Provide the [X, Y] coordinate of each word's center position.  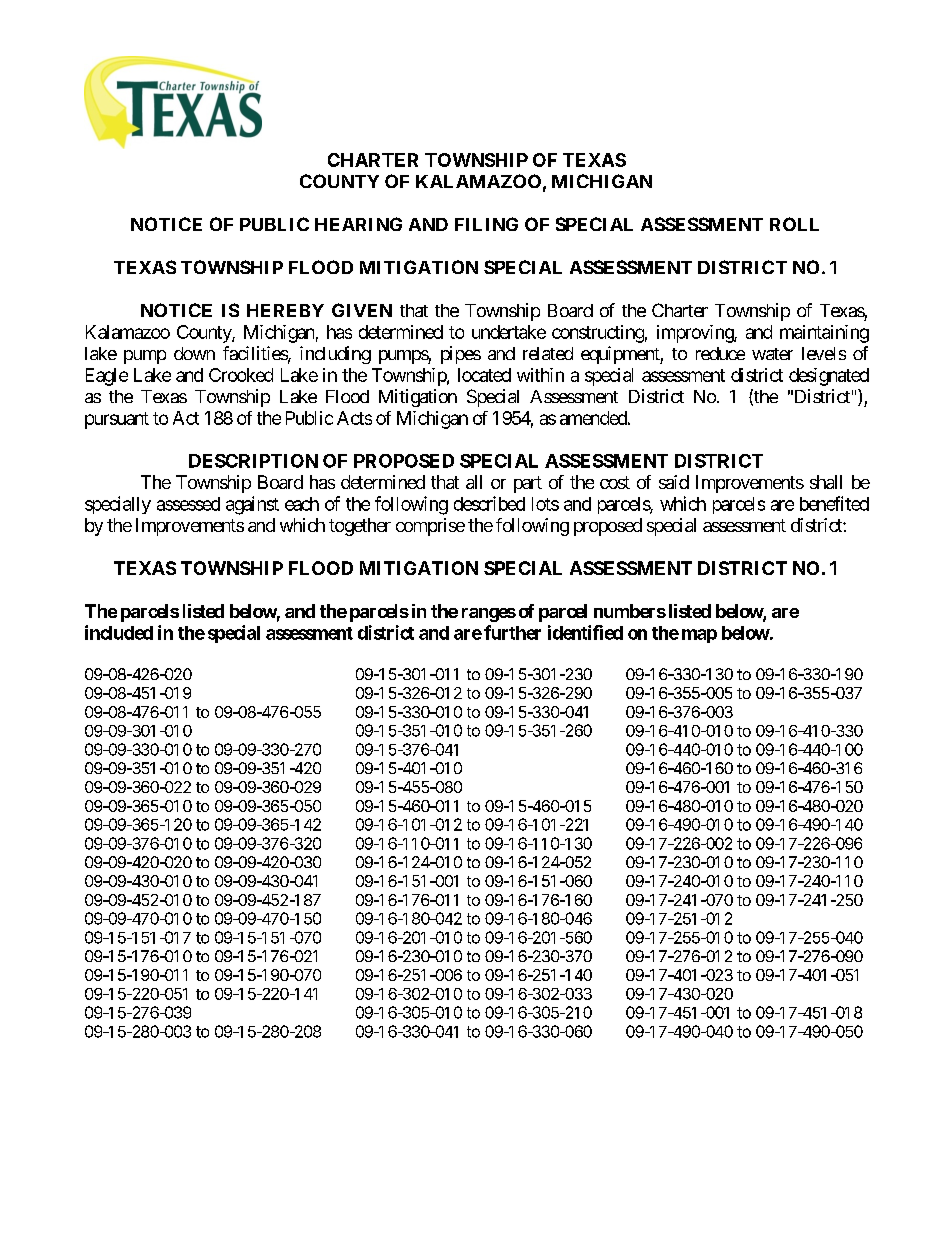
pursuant [117, 420]
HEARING [358, 224]
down [194, 353]
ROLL [794, 224]
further [512, 632]
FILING [486, 224]
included [119, 632]
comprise [430, 527]
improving [696, 334]
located [484, 375]
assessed [188, 504]
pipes [461, 355]
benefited [834, 503]
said [674, 482]
